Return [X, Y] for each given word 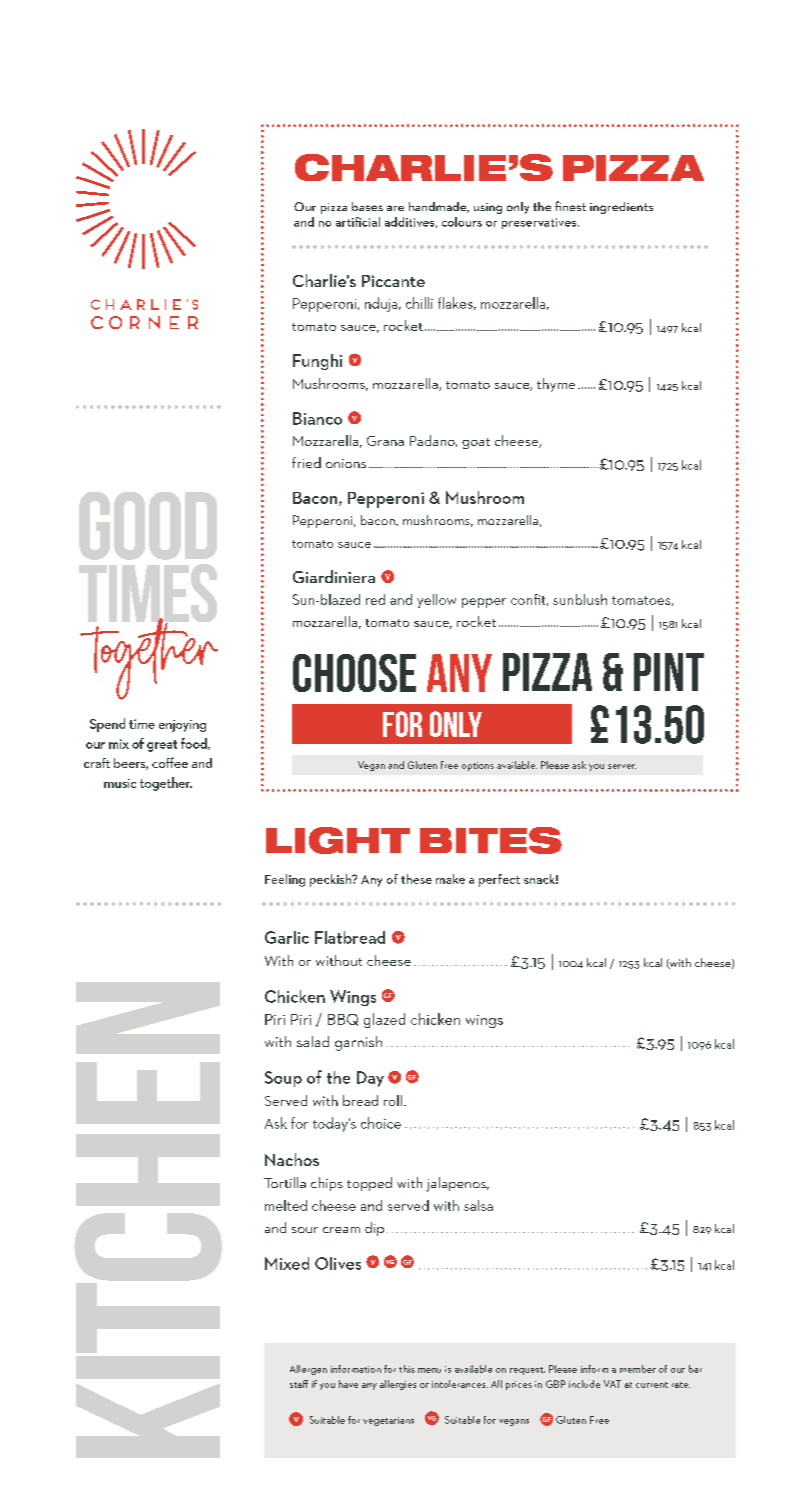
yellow [436, 601]
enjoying [182, 726]
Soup [283, 1079]
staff [299, 1384]
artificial [358, 222]
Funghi [317, 362]
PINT [669, 672]
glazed [384, 1020]
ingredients [621, 208]
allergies [398, 1385]
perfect [499, 880]
